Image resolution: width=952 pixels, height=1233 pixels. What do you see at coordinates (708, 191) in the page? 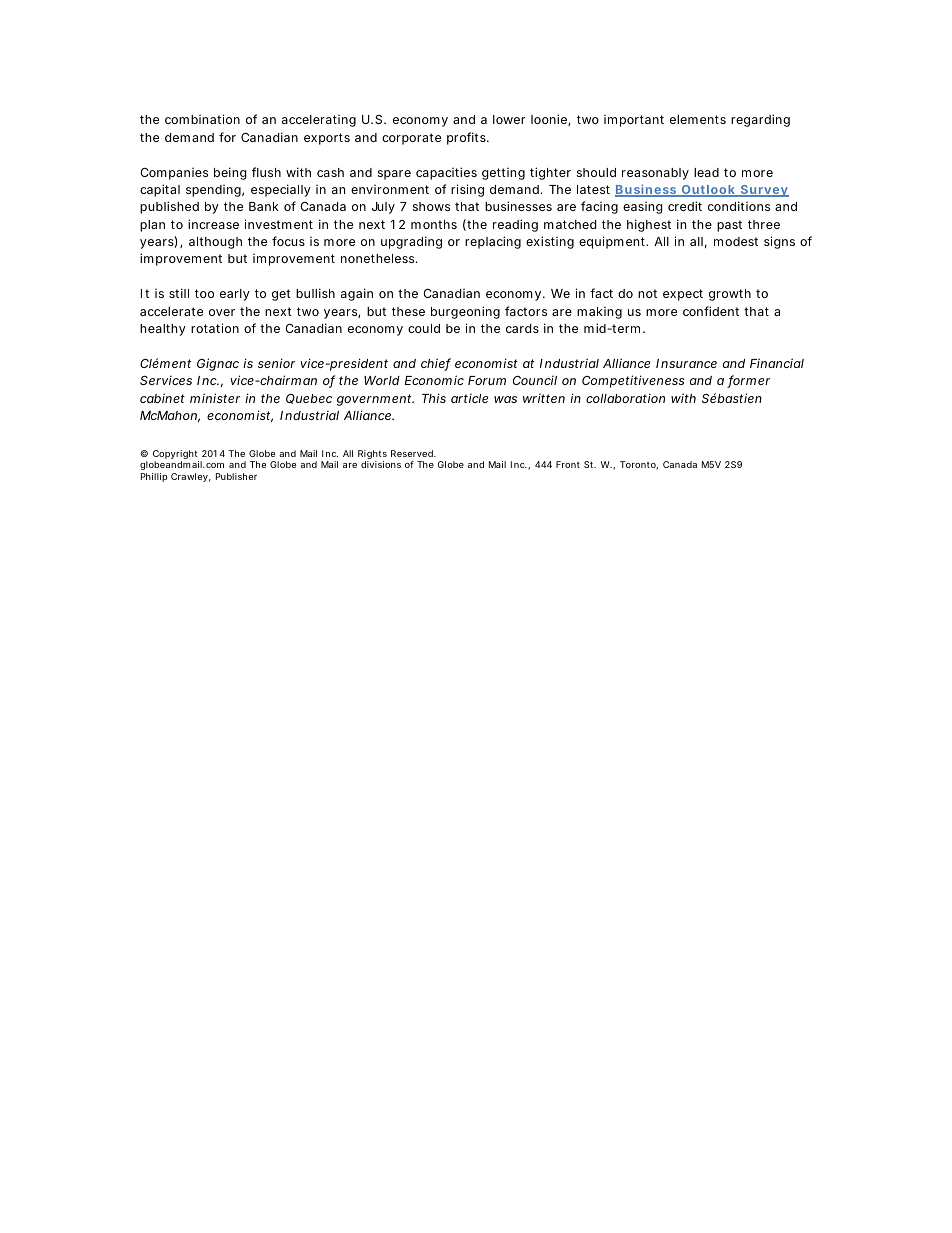
I see `Outlook` at bounding box center [708, 191].
